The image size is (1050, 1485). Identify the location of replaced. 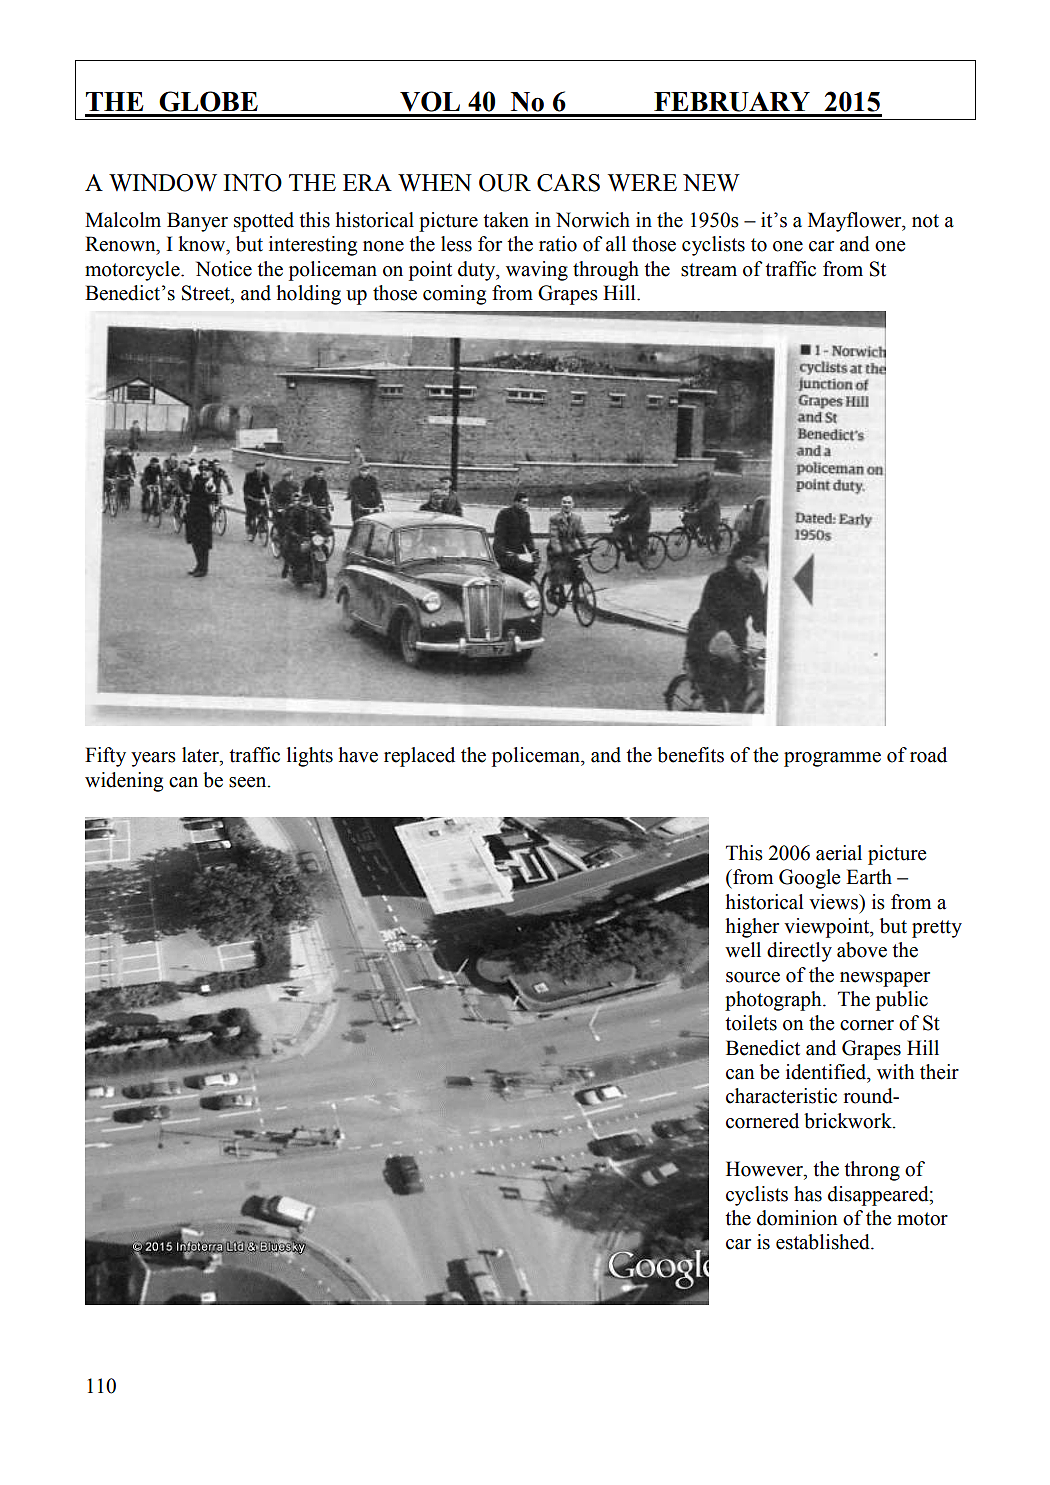
(419, 757).
